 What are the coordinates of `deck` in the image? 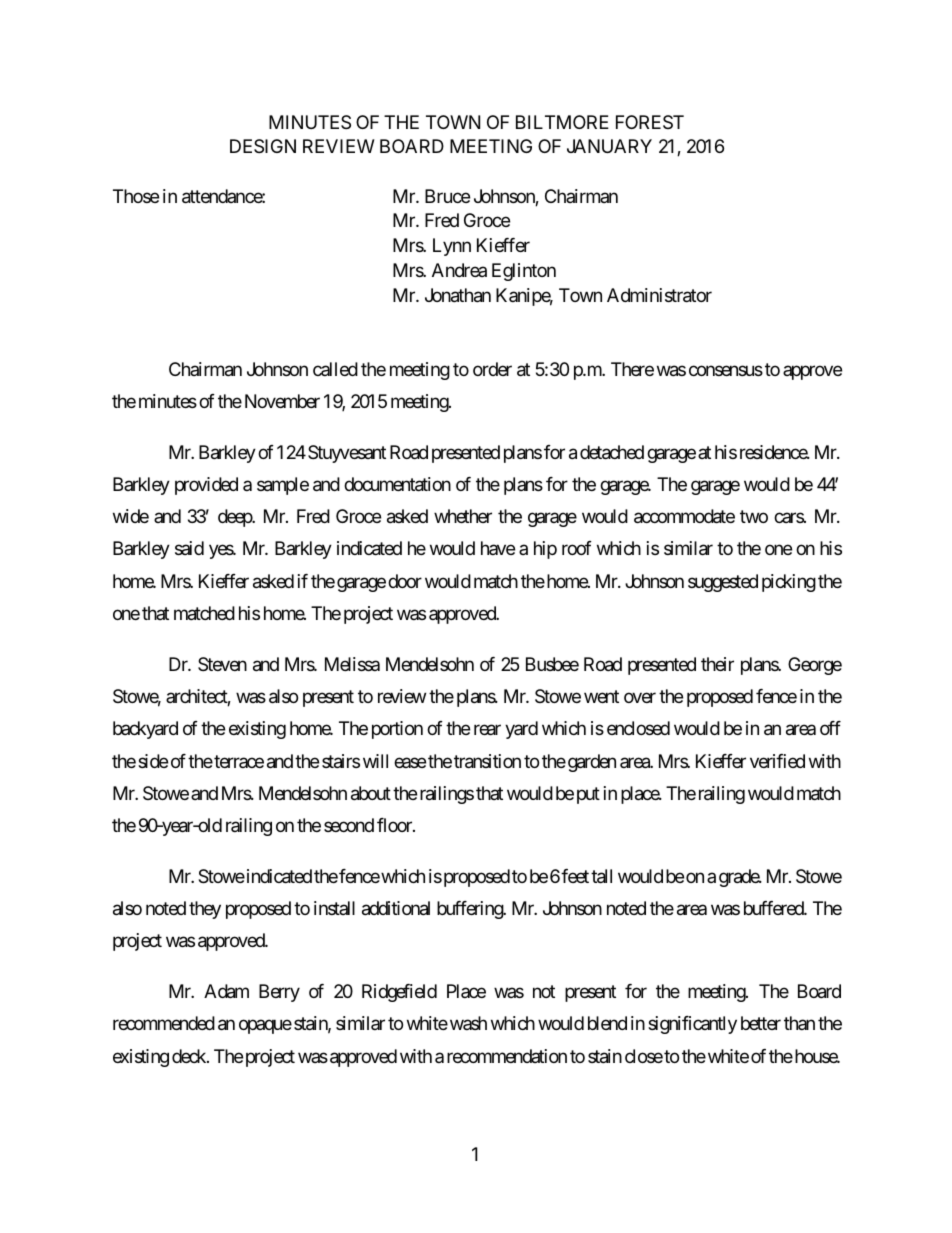 It's located at (190, 1056).
